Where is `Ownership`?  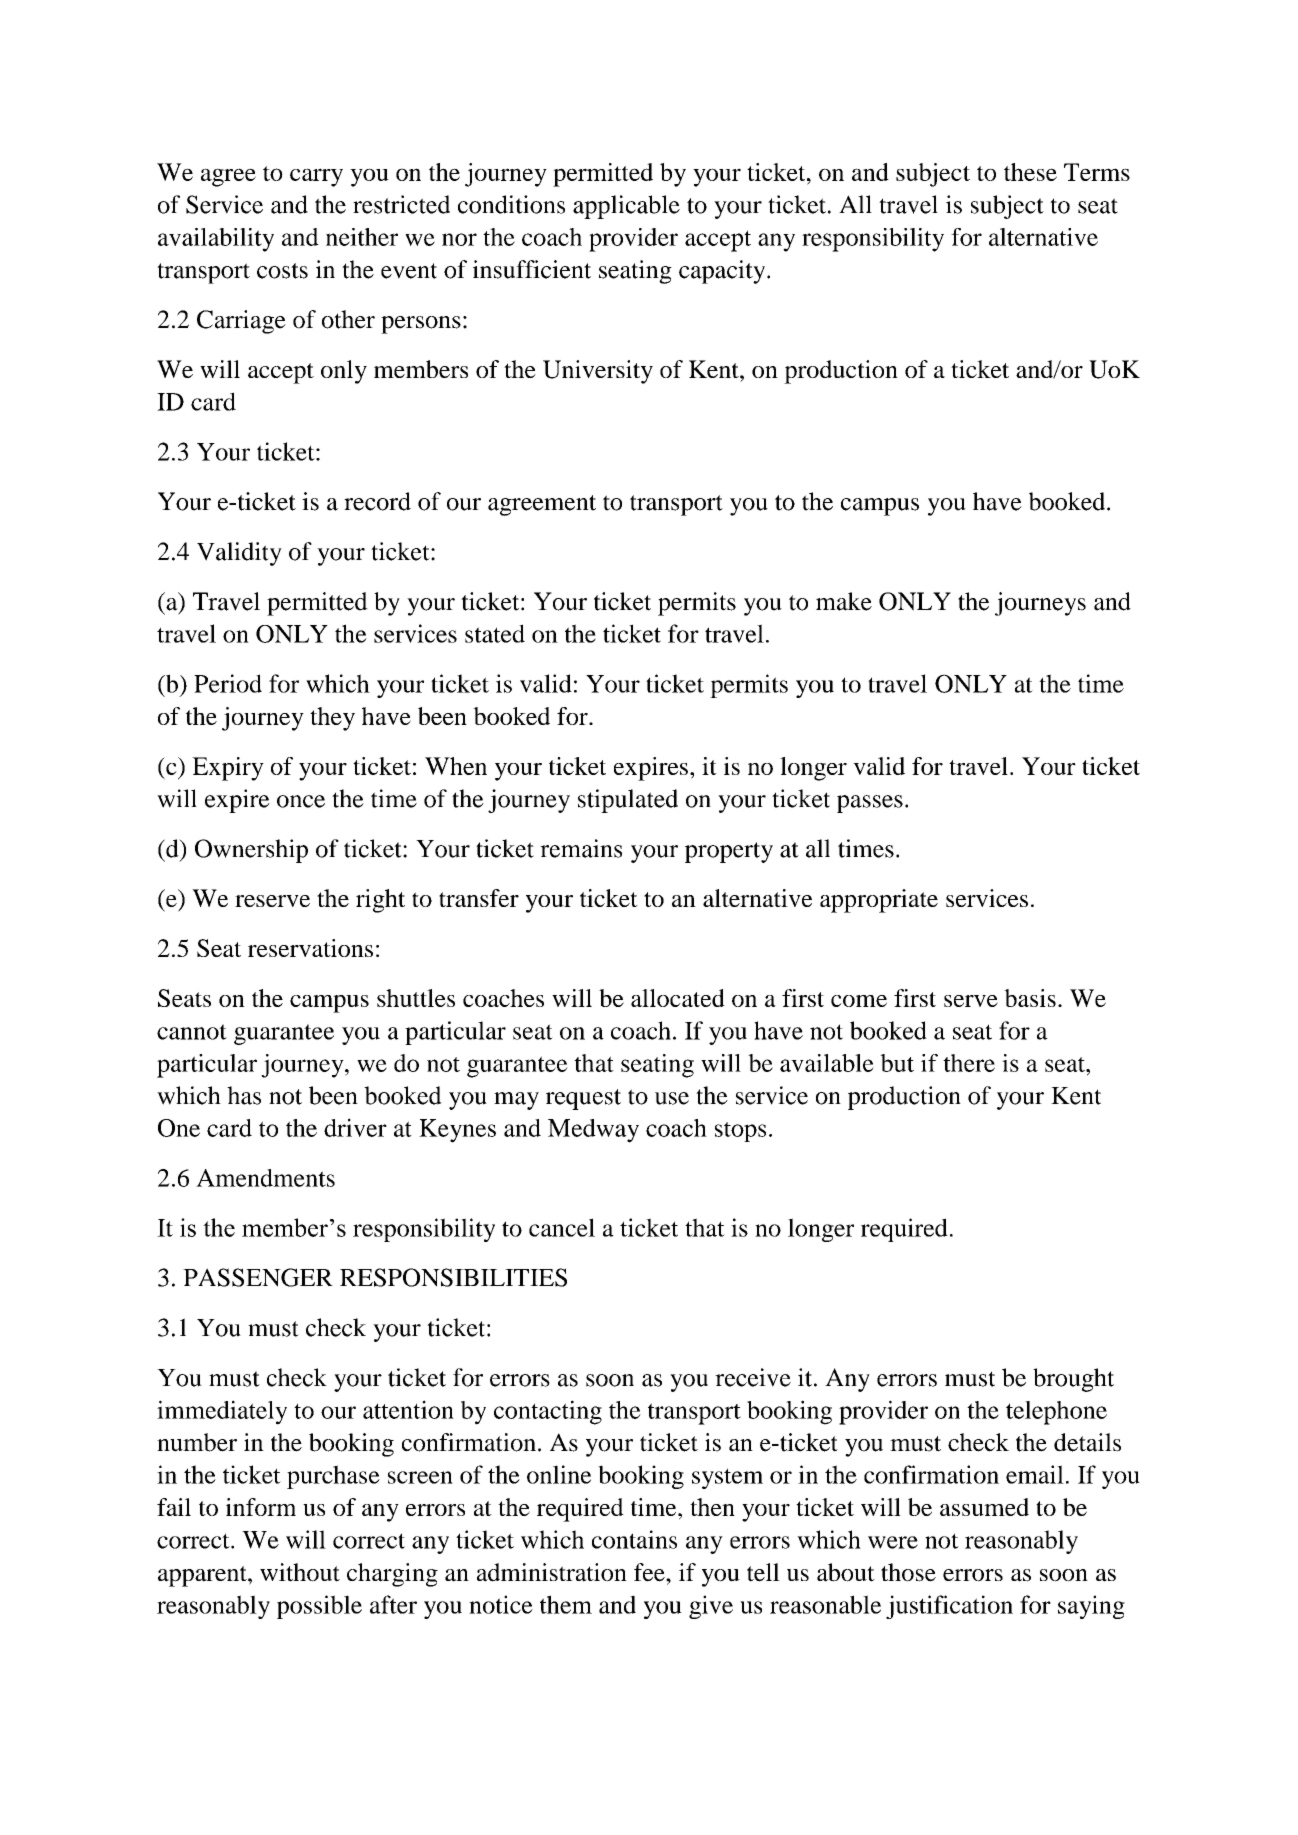 Ownership is located at coordinates (251, 851).
